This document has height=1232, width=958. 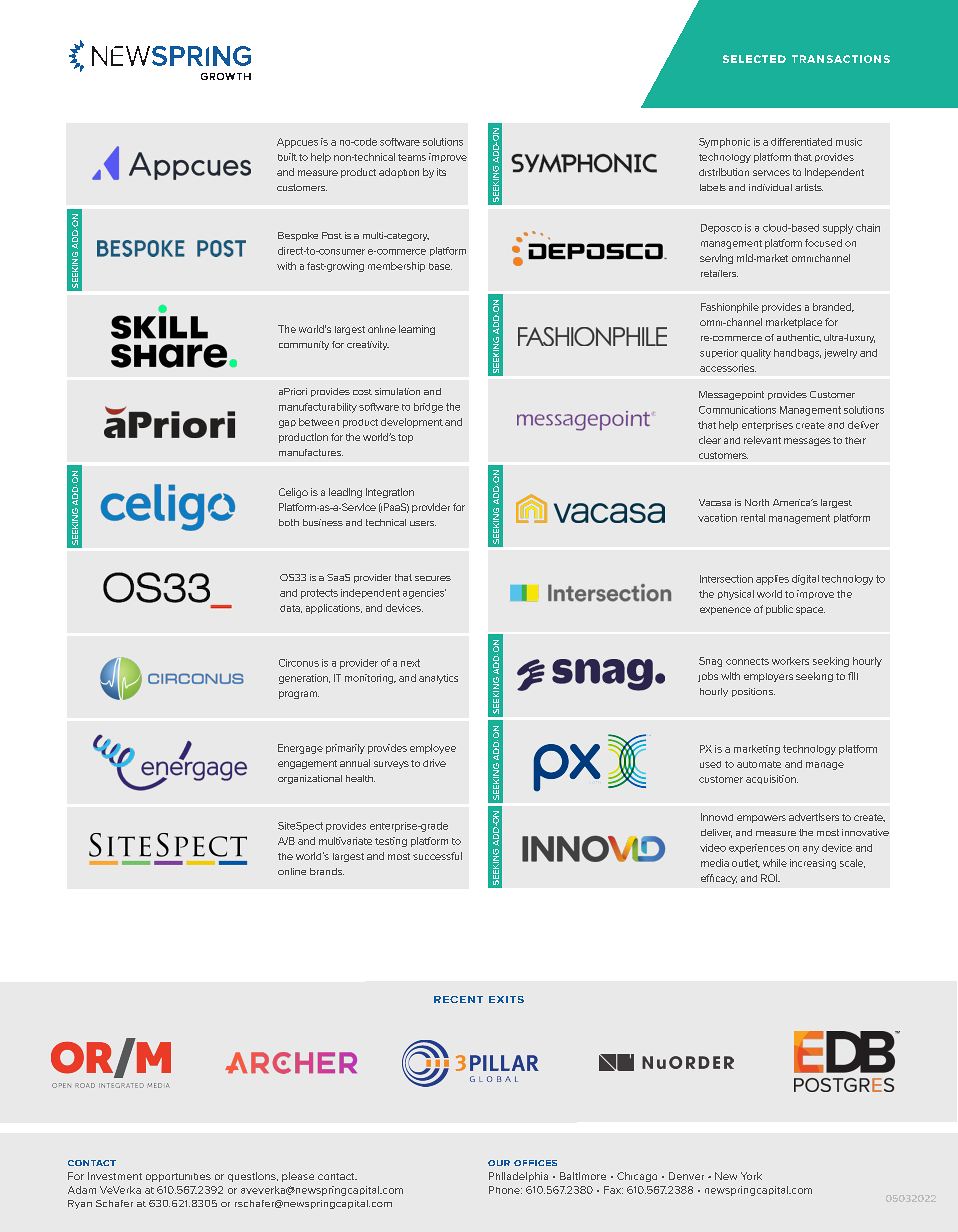 I want to click on top, so click(x=405, y=438).
